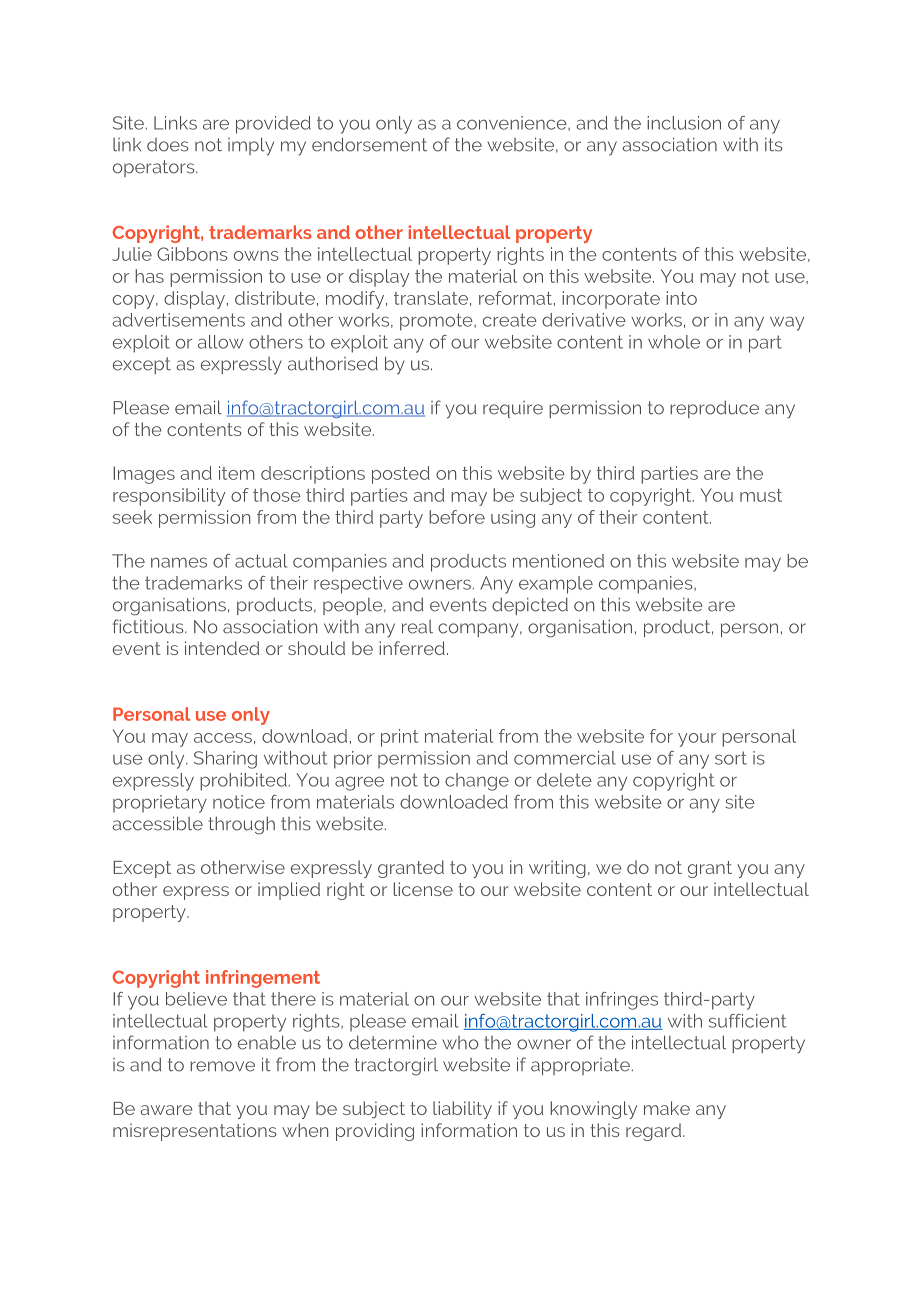 The width and height of the page is (924, 1308). Describe the element at coordinates (251, 146) in the page. I see `imply` at that location.
